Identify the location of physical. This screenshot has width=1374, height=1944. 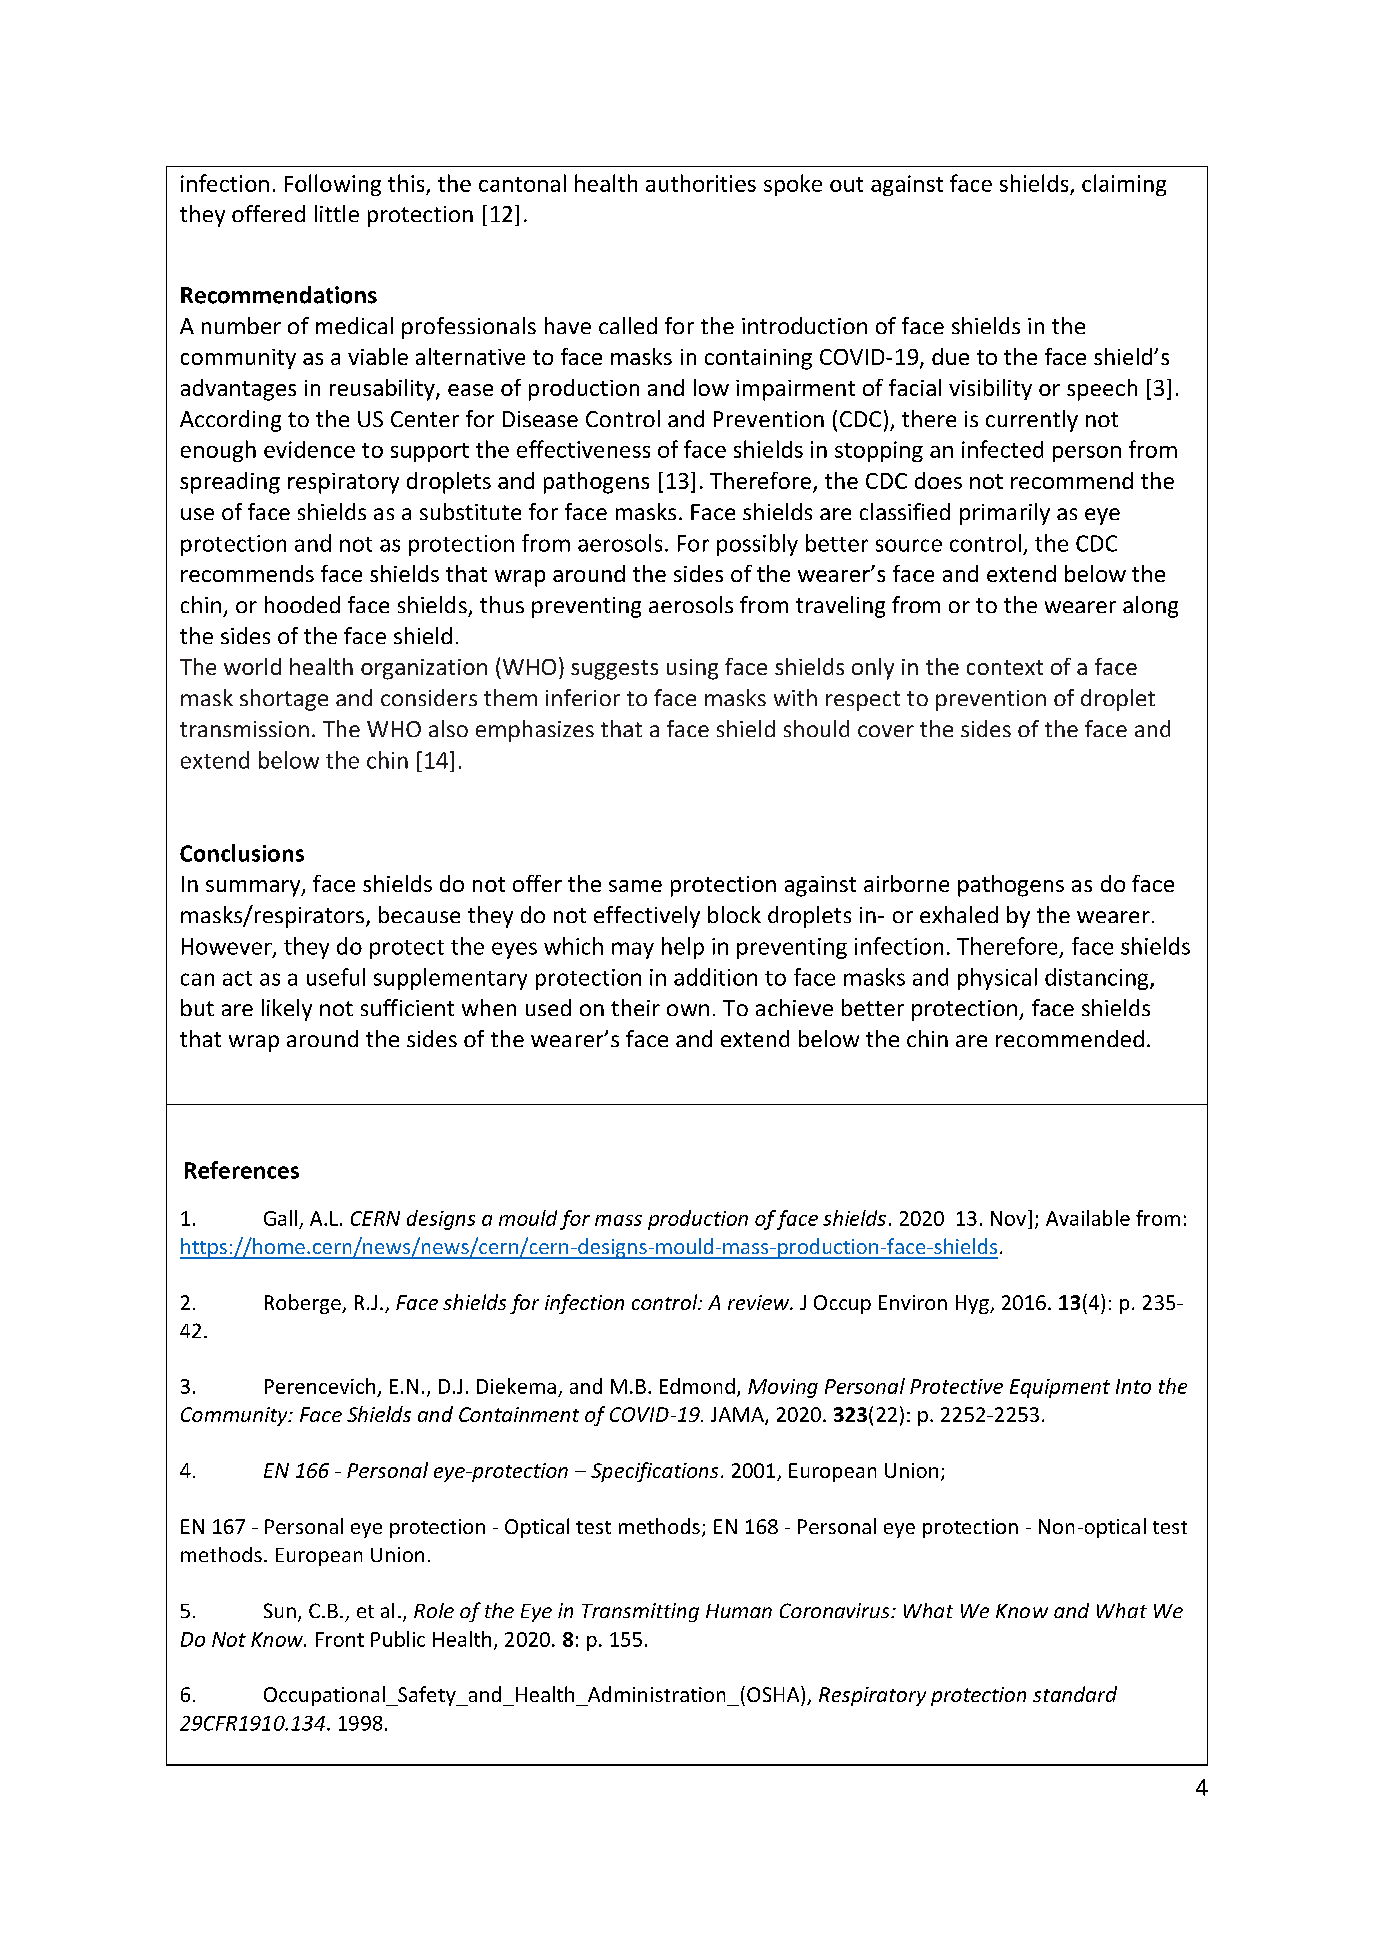
(997, 979).
